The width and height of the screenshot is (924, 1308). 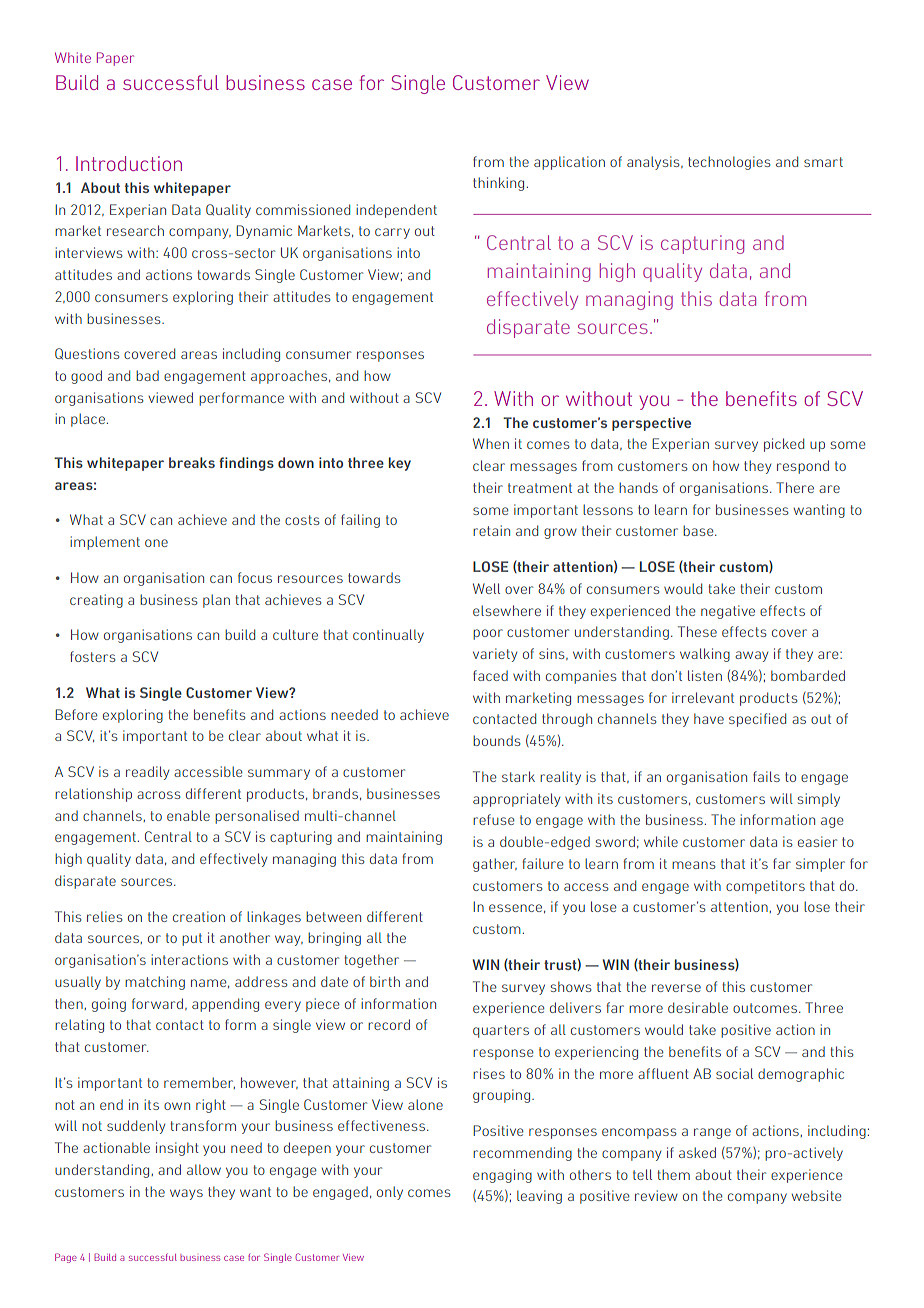 I want to click on breaks, so click(x=192, y=462).
